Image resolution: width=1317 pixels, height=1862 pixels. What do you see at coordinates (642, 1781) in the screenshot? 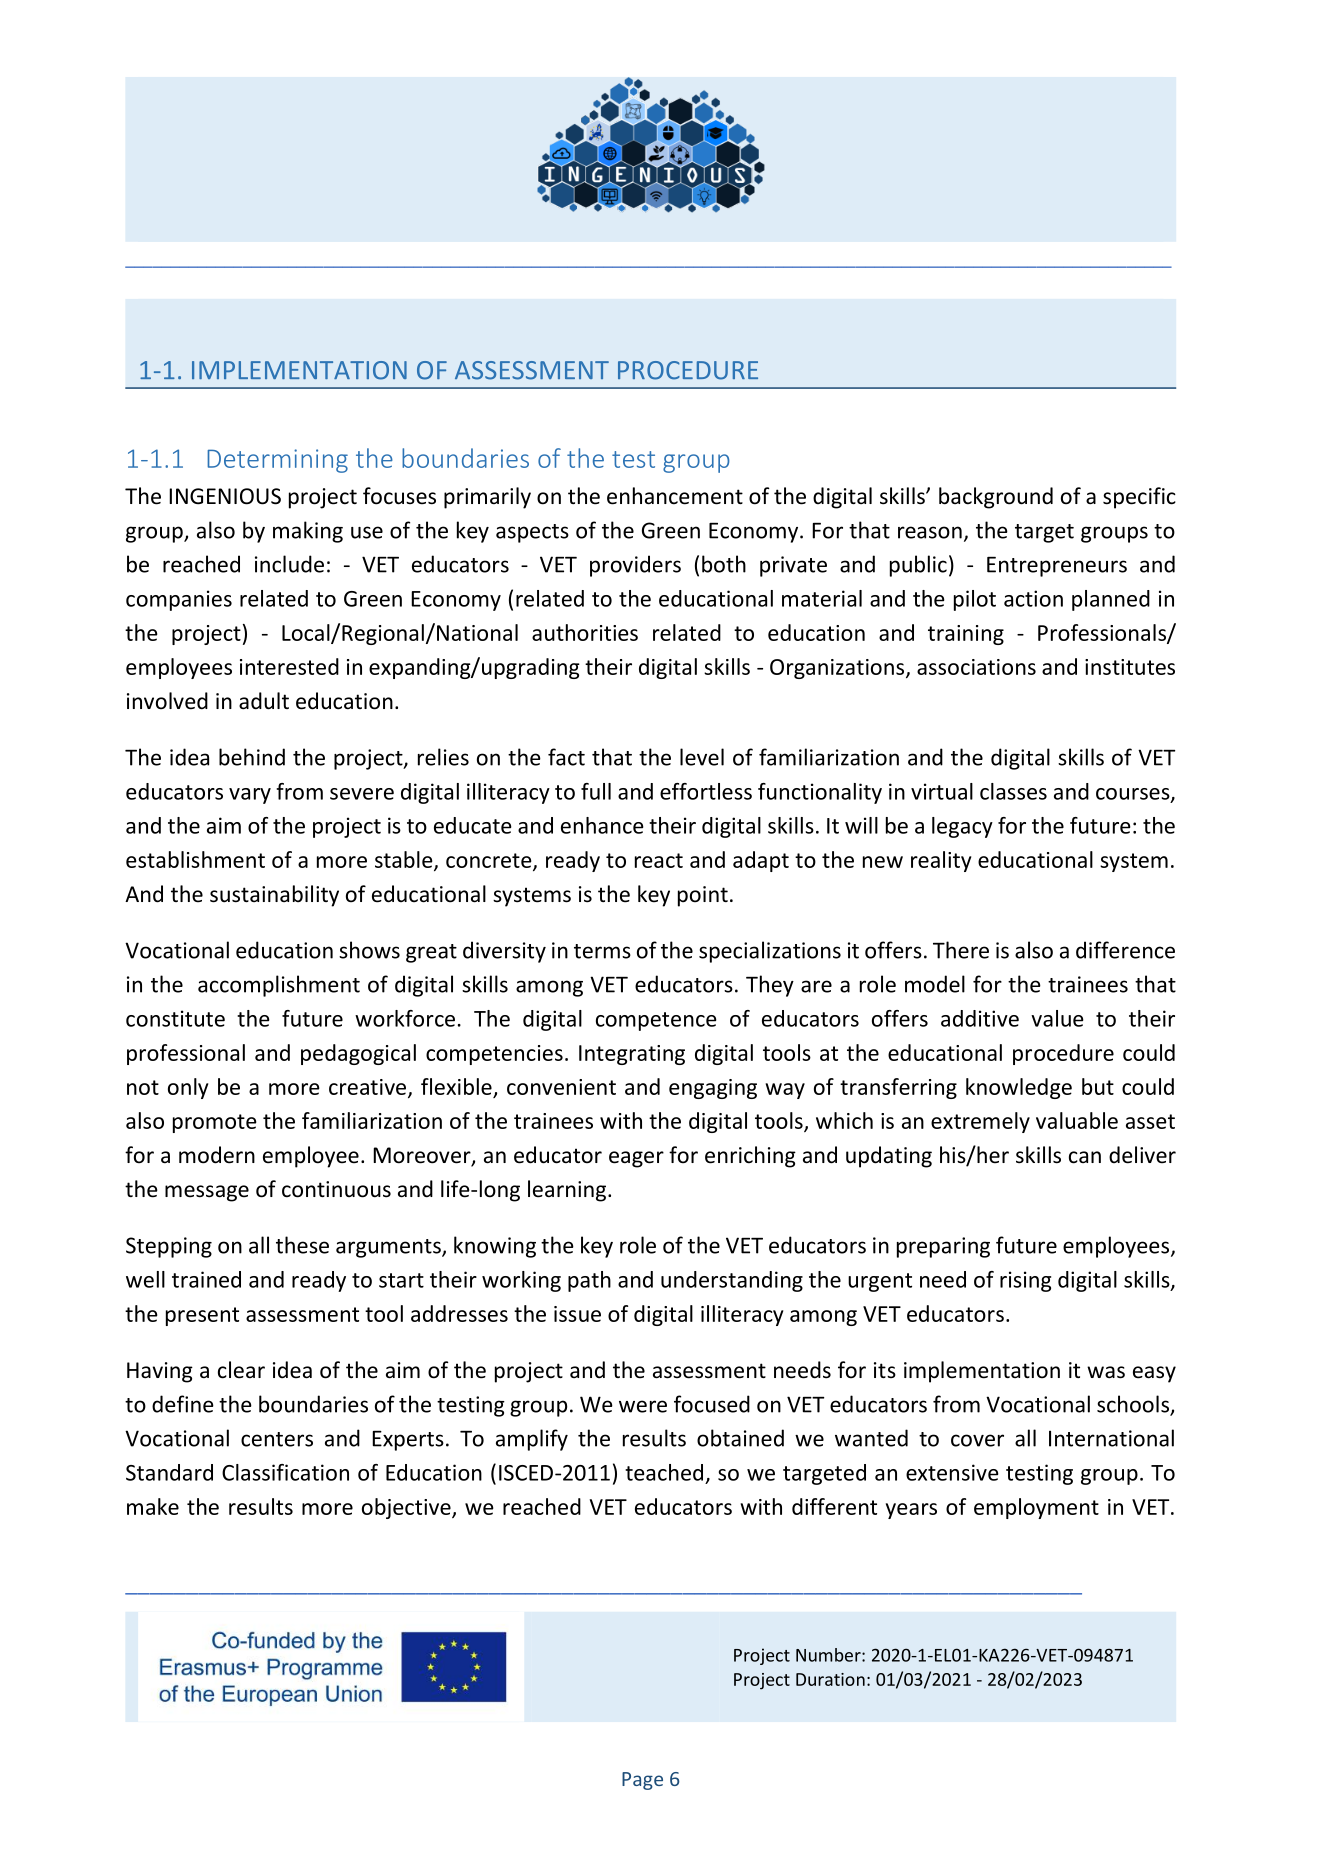
I see `Page` at bounding box center [642, 1781].
